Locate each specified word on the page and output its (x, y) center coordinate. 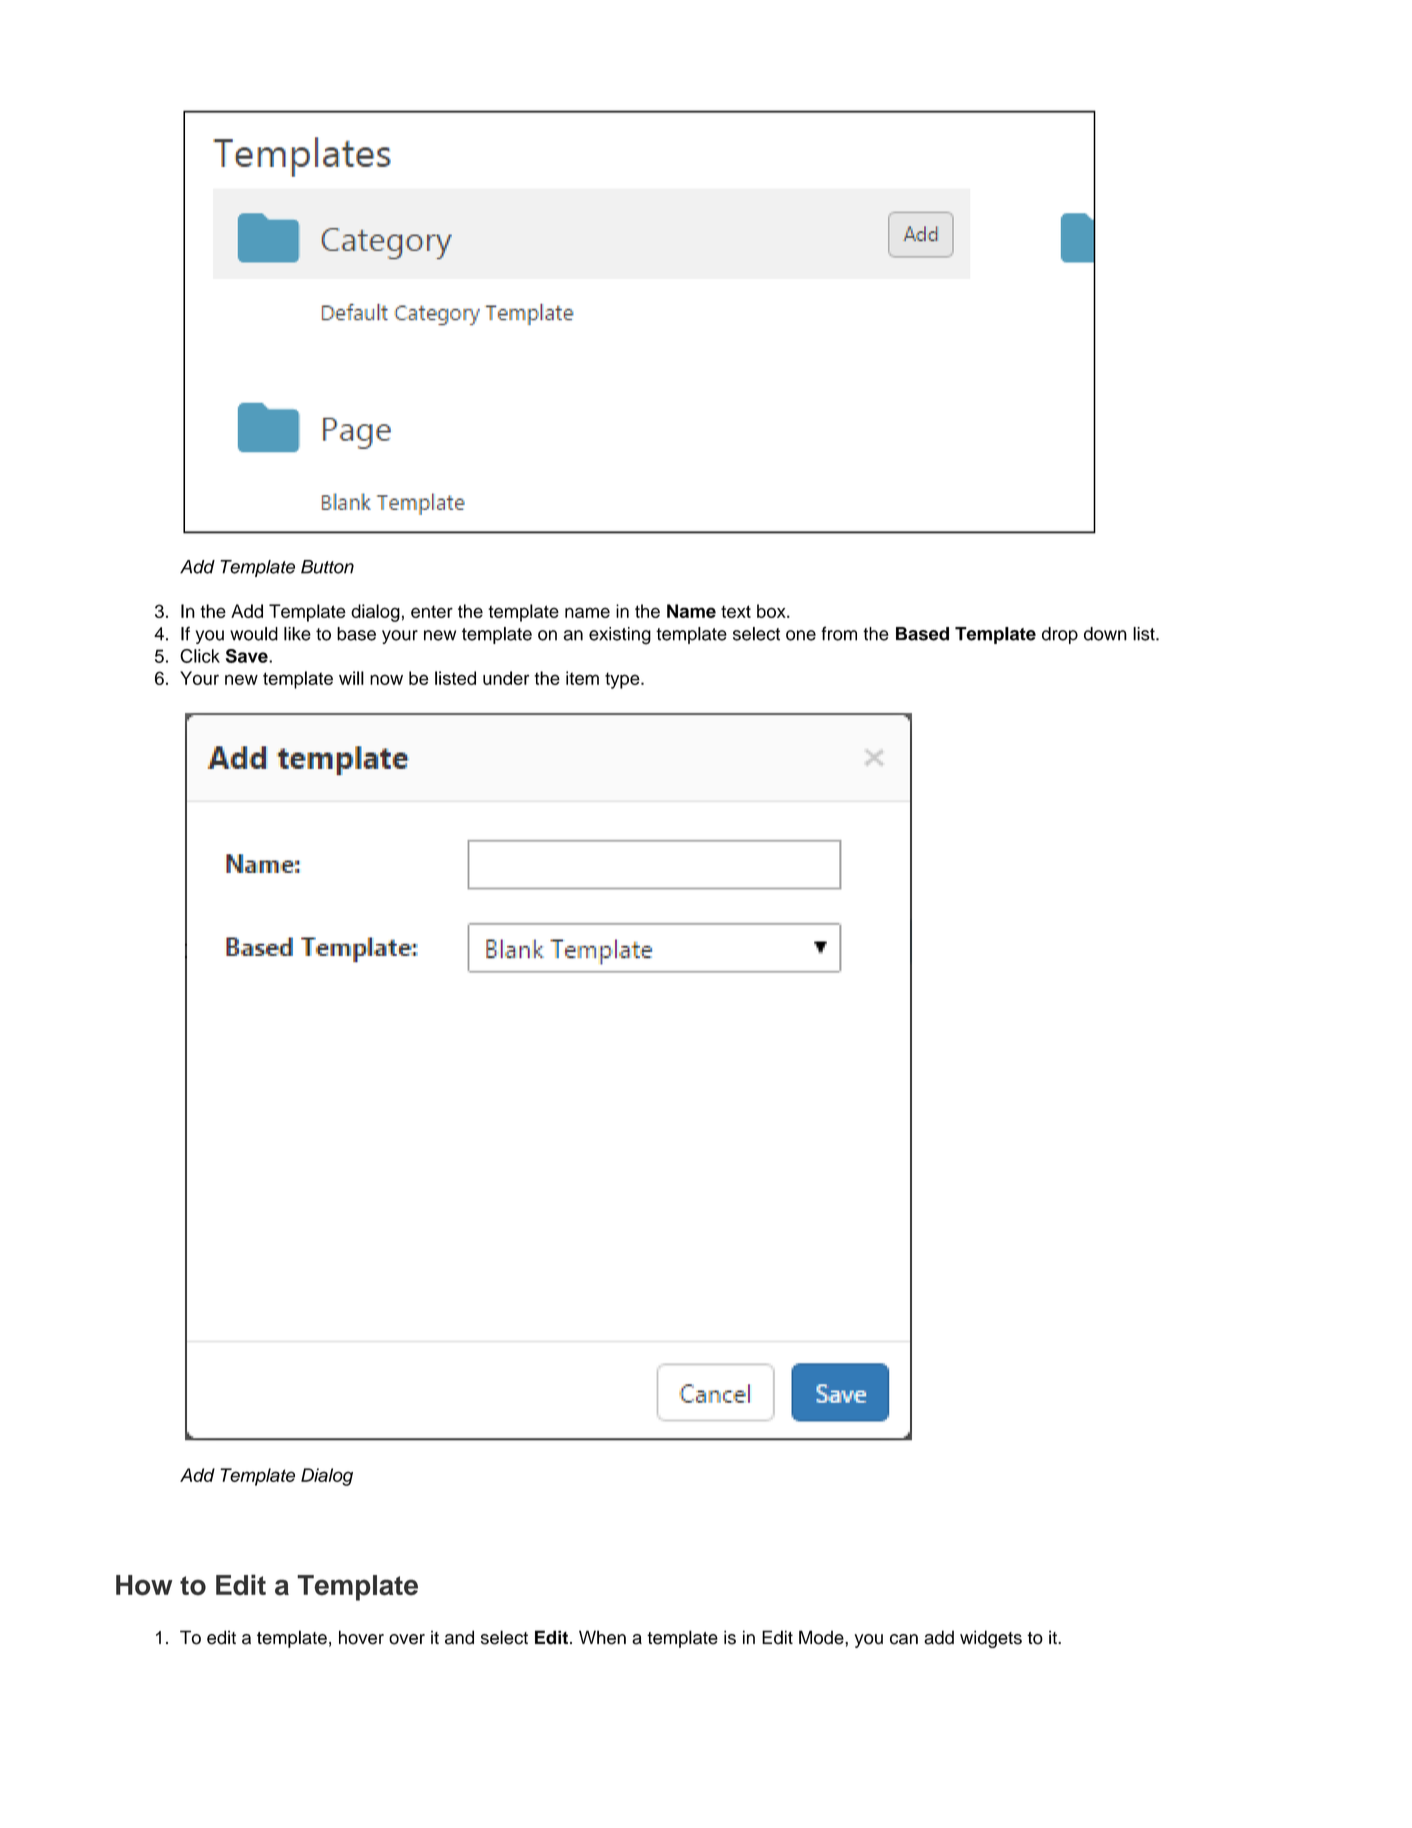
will (351, 678)
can (904, 1639)
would (254, 634)
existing (620, 636)
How (144, 1585)
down (1105, 634)
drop (1060, 635)
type (623, 680)
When (602, 1637)
